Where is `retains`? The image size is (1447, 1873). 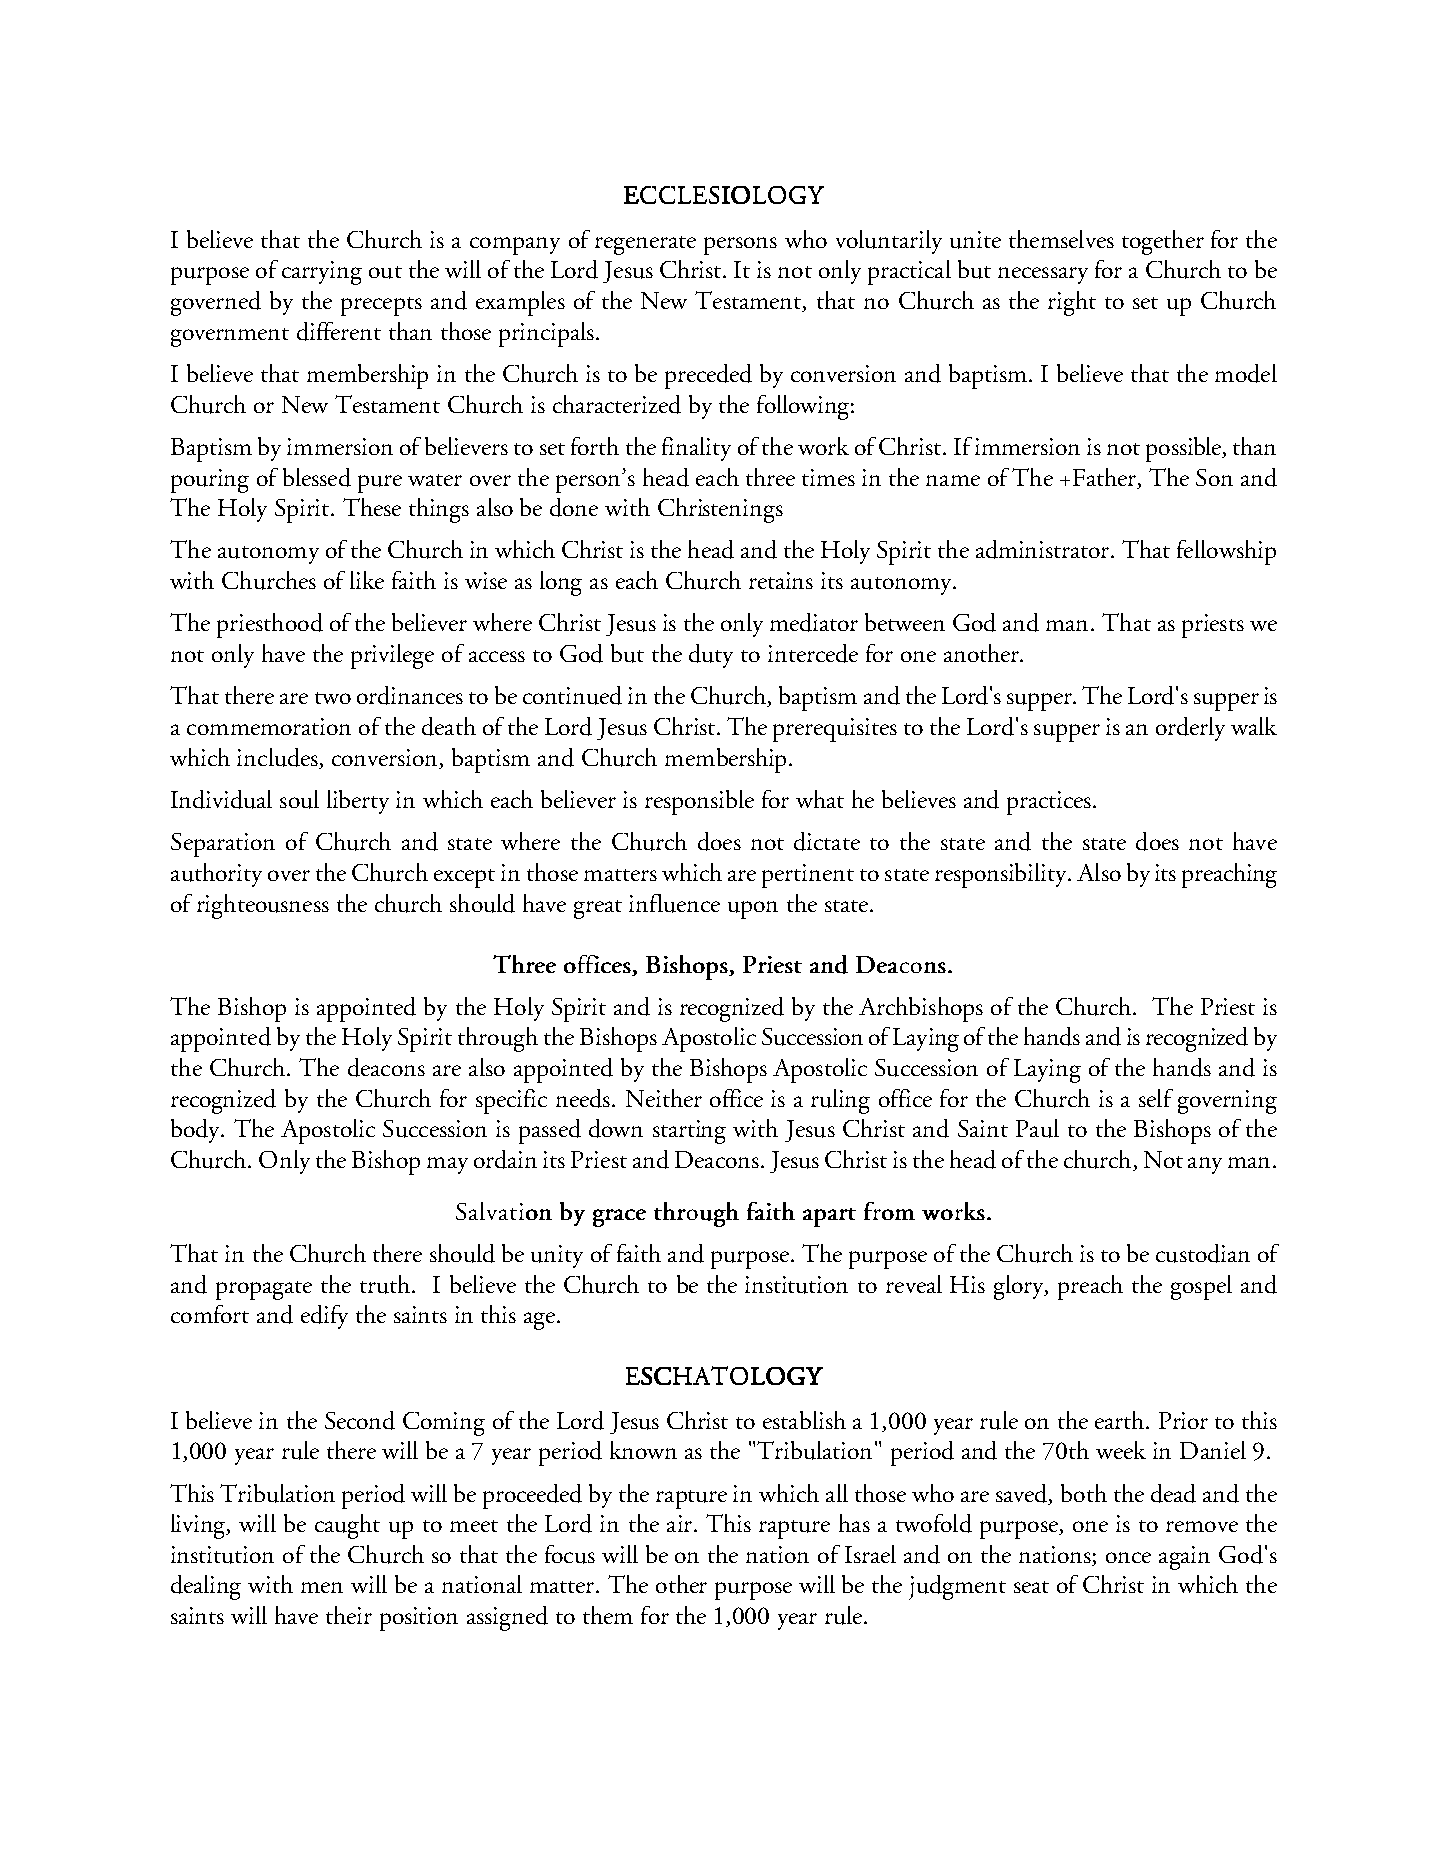 retains is located at coordinates (781, 580).
